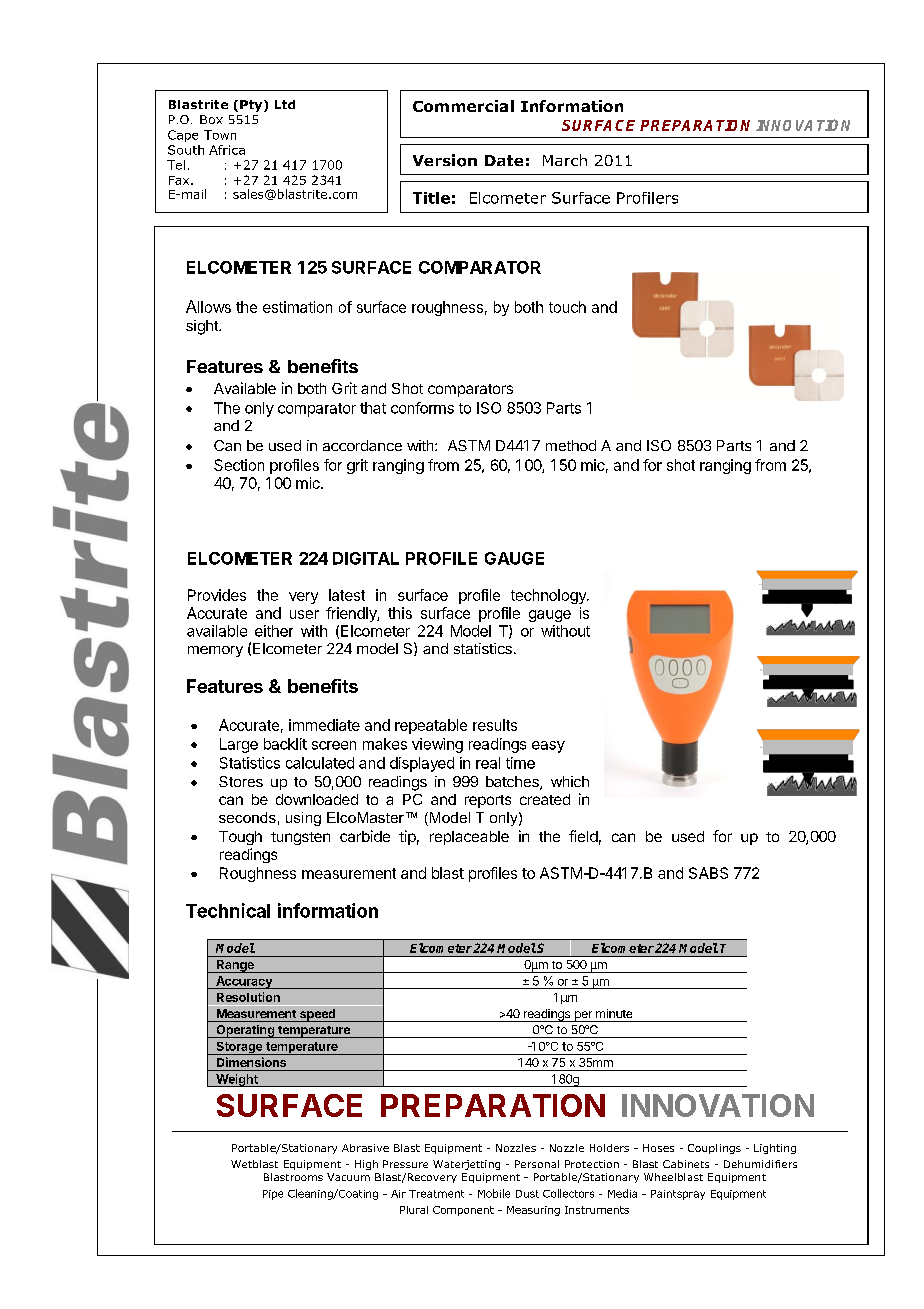 The image size is (924, 1309). What do you see at coordinates (571, 445) in the page?
I see `method` at bounding box center [571, 445].
